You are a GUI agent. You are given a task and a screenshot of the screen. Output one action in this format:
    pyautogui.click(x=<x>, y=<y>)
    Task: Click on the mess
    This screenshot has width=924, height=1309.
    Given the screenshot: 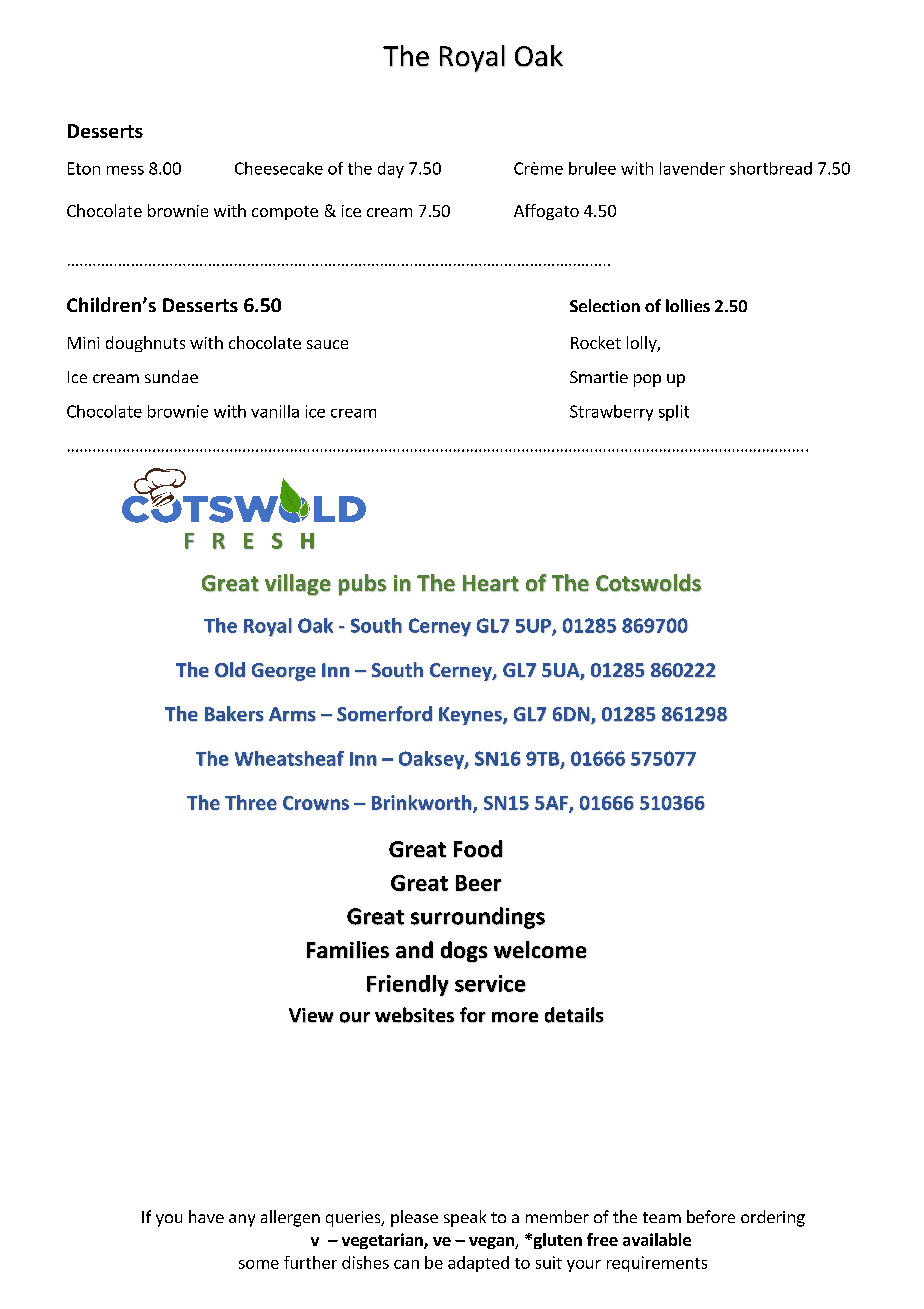 What is the action you would take?
    pyautogui.click(x=125, y=170)
